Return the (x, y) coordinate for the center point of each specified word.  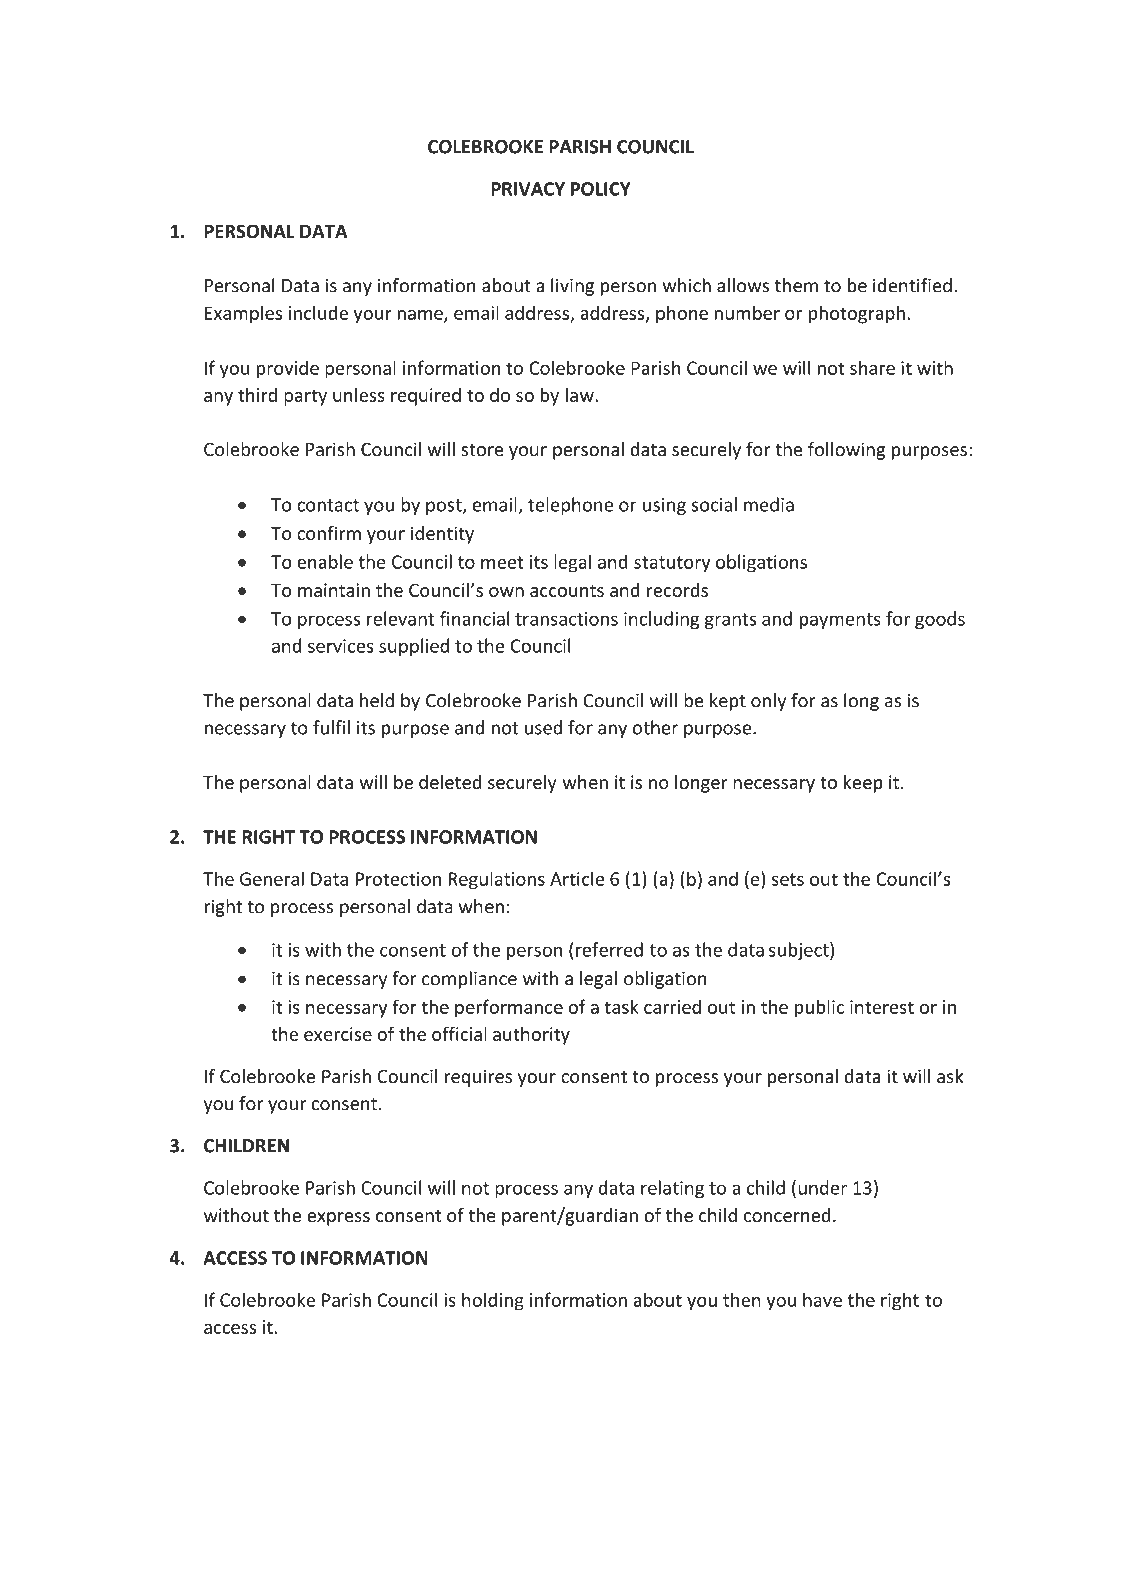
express (338, 1219)
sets (788, 879)
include (318, 312)
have (822, 1299)
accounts (567, 590)
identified (912, 285)
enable (325, 561)
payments (840, 621)
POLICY (600, 189)
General (272, 878)
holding (493, 1301)
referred (609, 949)
